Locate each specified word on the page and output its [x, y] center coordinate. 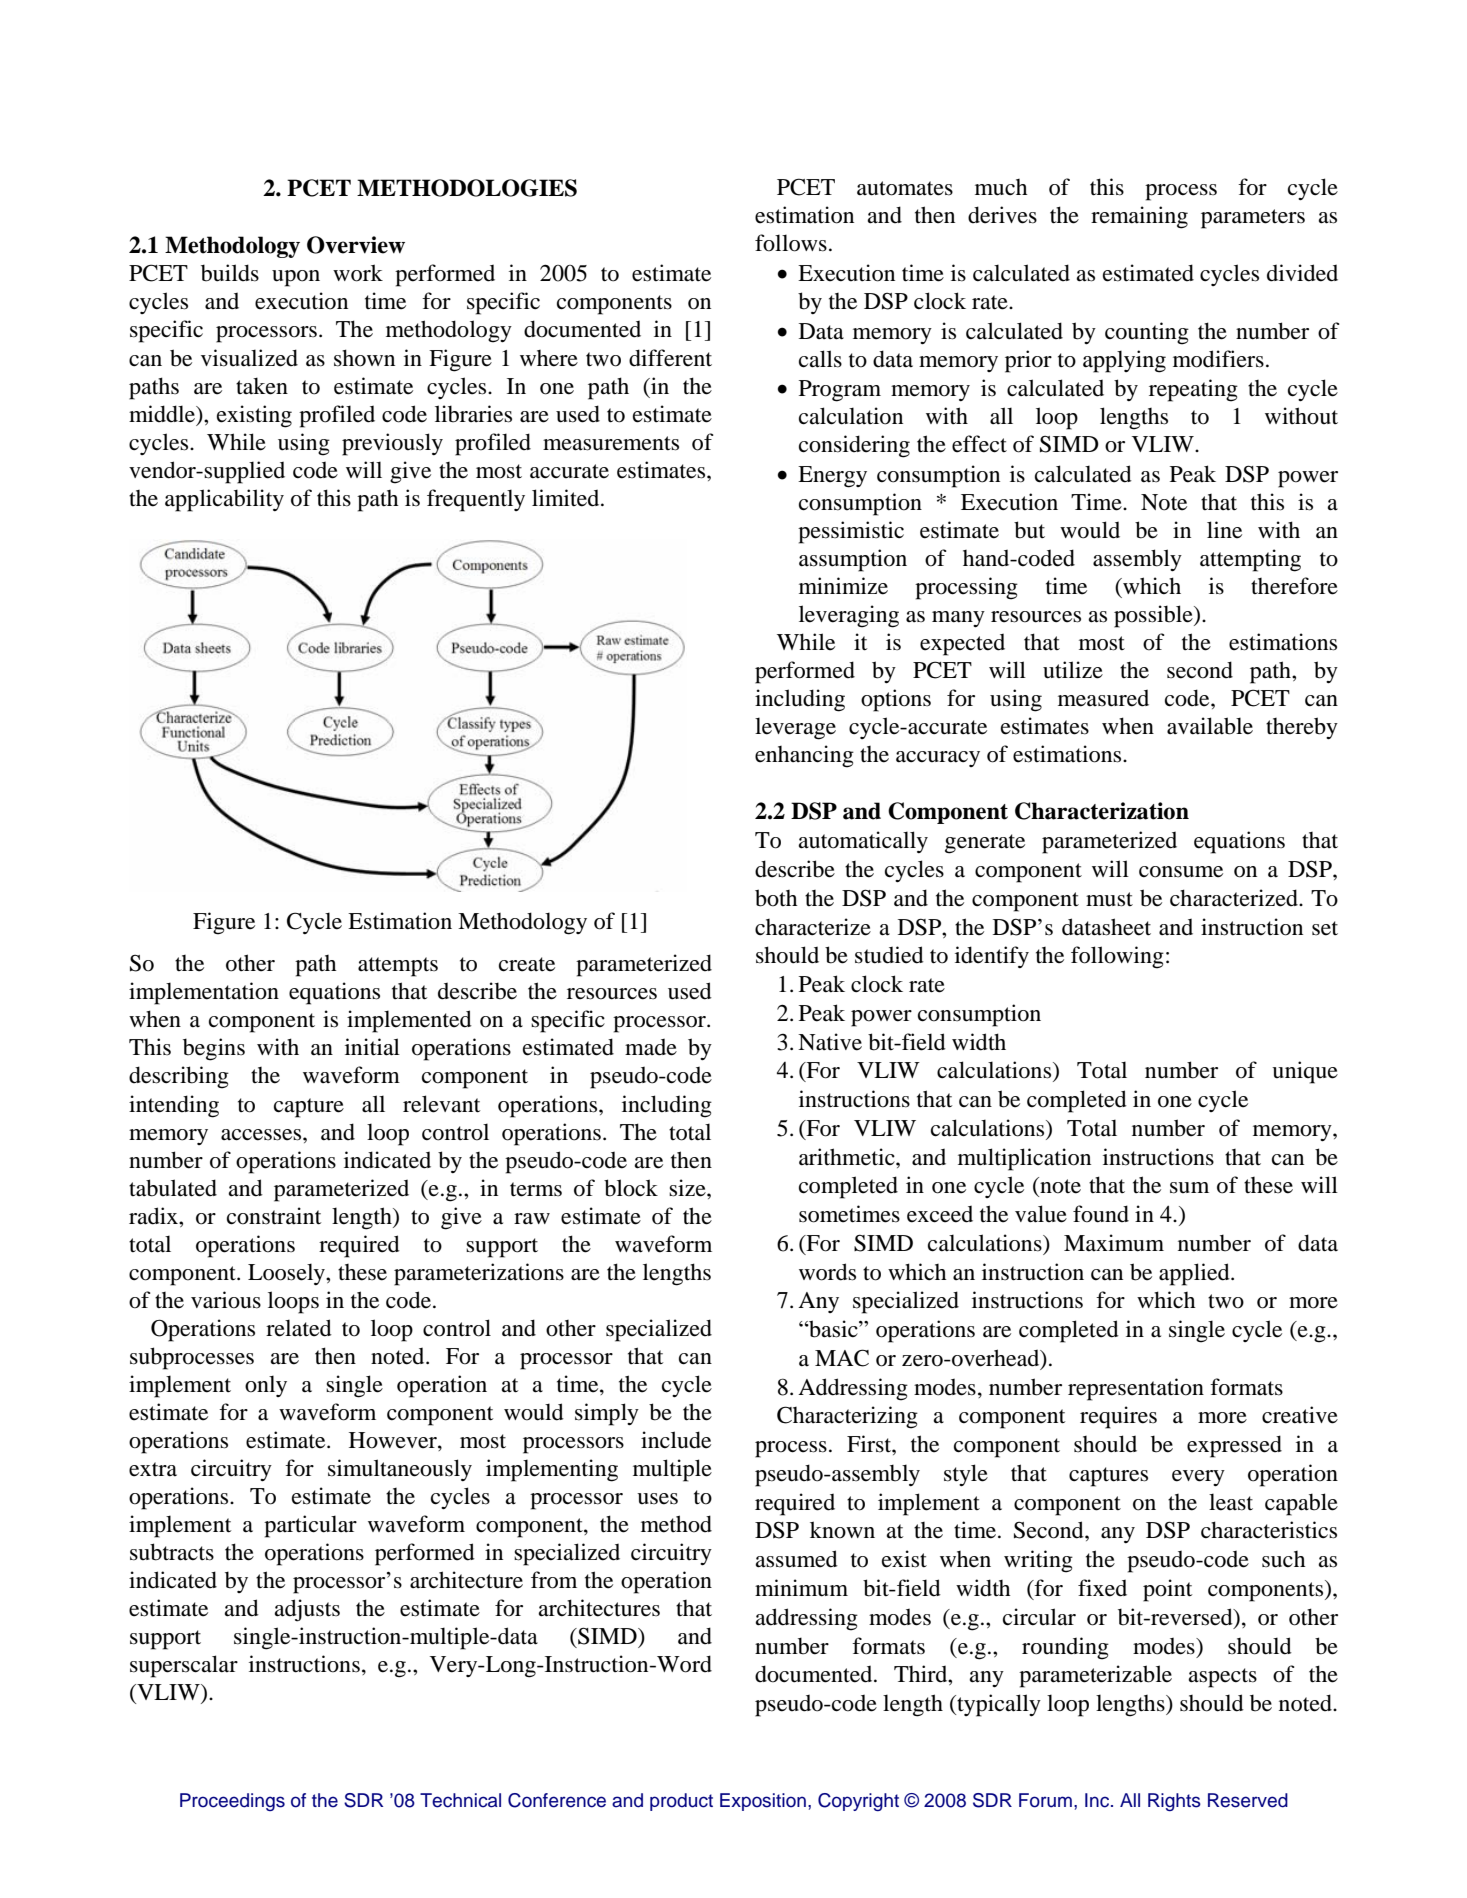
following [1117, 957]
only [266, 1386]
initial [372, 1047]
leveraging [849, 616]
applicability [224, 500]
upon [296, 278]
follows [791, 243]
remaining [1139, 217]
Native [830, 1042]
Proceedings [232, 1802]
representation [1136, 1389]
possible [1154, 616]
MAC [842, 1358]
